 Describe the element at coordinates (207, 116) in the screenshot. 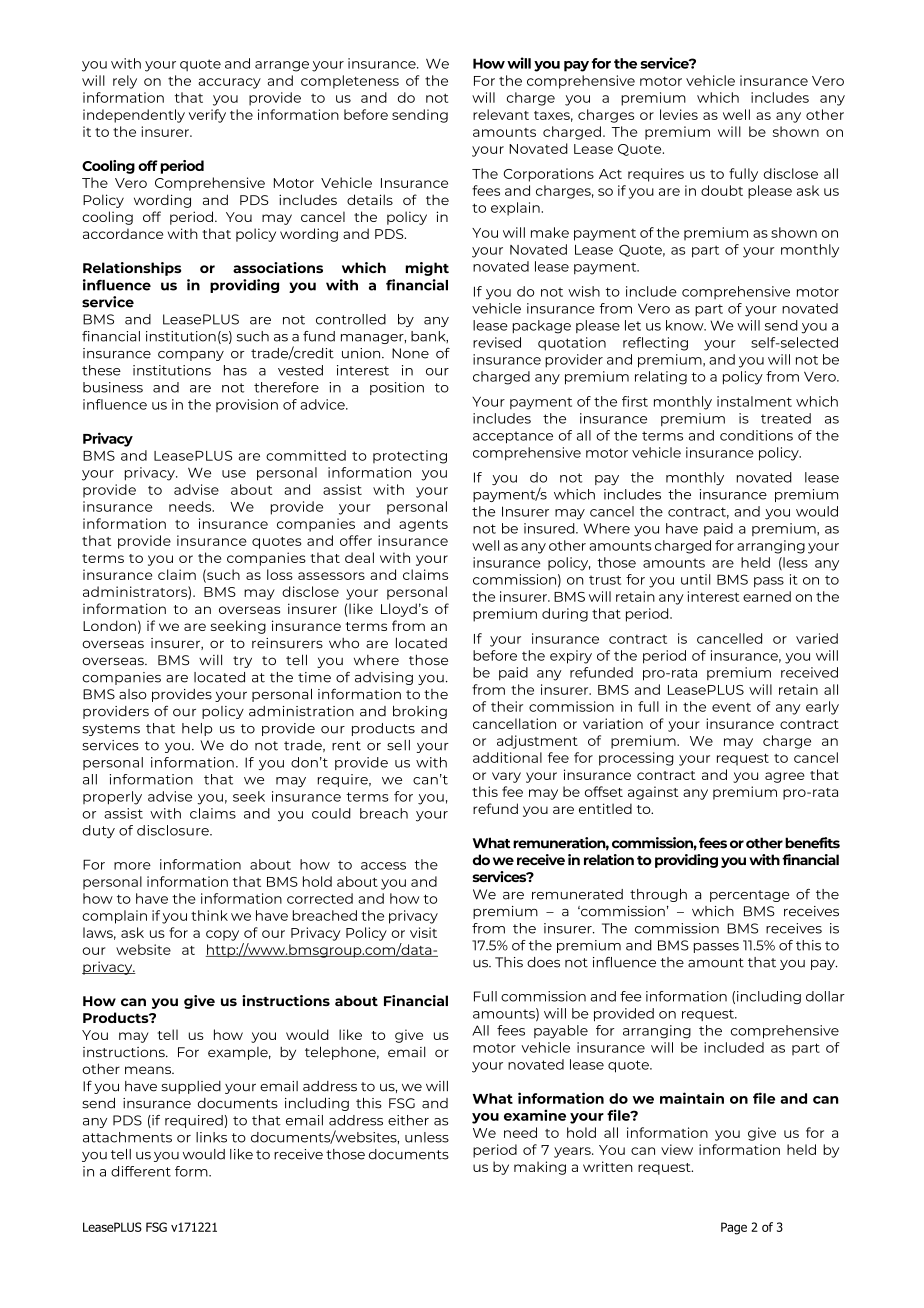

I see `verify` at that location.
